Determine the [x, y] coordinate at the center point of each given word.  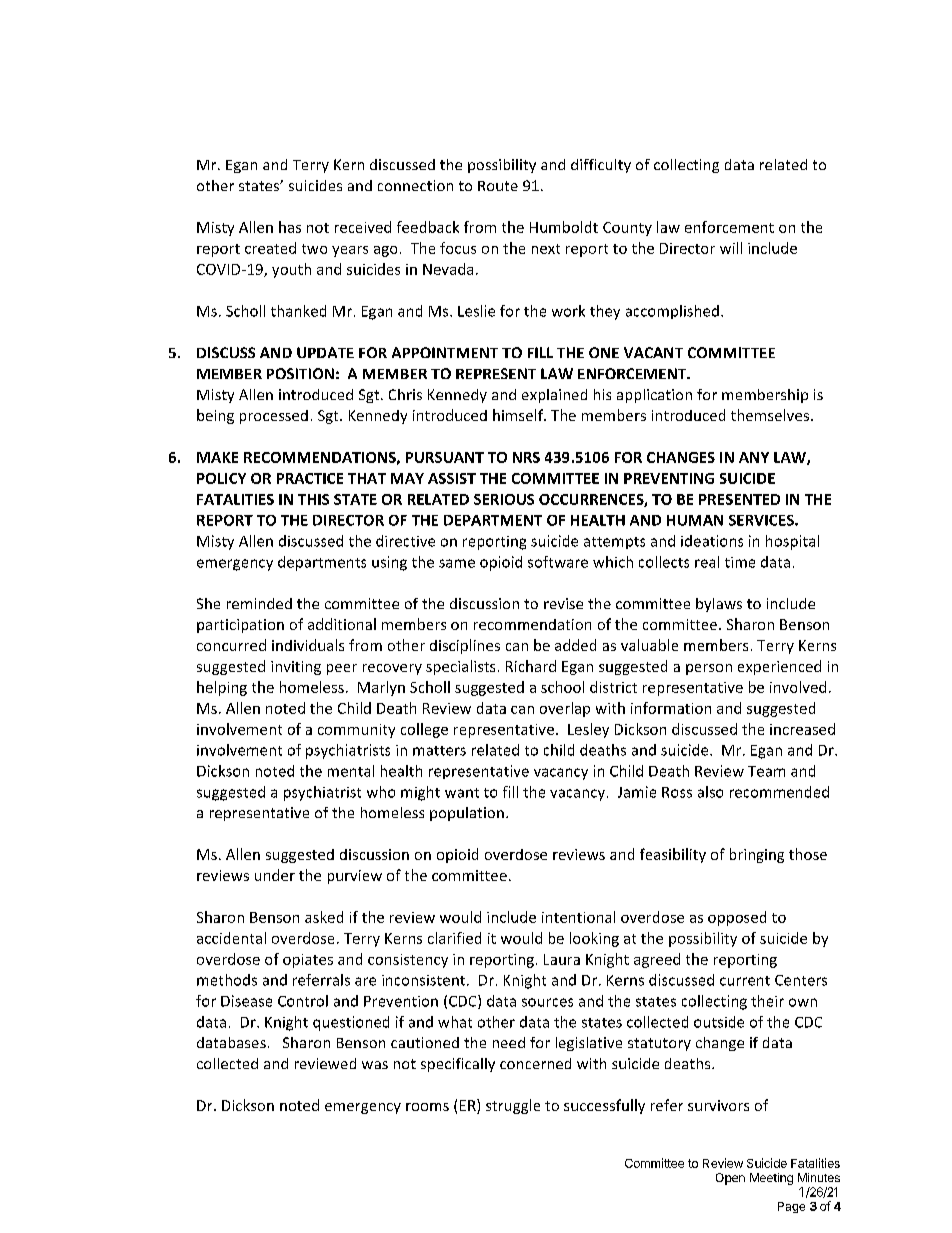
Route [498, 186]
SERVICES [762, 520]
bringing [757, 855]
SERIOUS [504, 499]
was [375, 1065]
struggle [513, 1106]
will [731, 248]
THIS [313, 499]
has [290, 227]
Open [730, 1179]
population [467, 814]
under [275, 875]
